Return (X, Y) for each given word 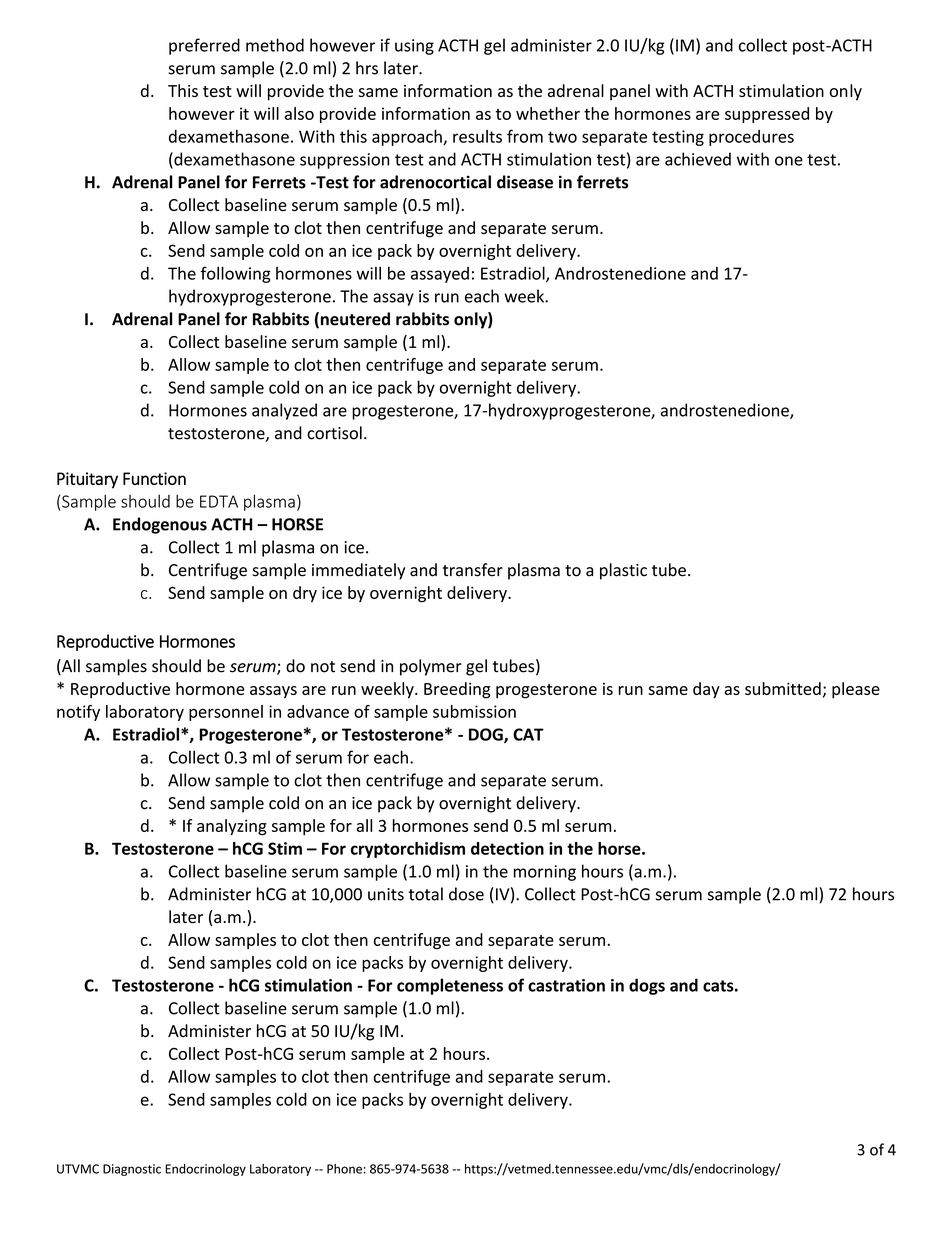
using (414, 47)
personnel (226, 713)
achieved (698, 159)
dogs (647, 986)
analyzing (232, 827)
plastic (623, 571)
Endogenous (160, 525)
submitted (783, 688)
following (236, 274)
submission (474, 711)
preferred (204, 46)
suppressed (767, 115)
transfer (473, 570)
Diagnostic (132, 1170)
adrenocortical (435, 182)
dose (466, 894)
